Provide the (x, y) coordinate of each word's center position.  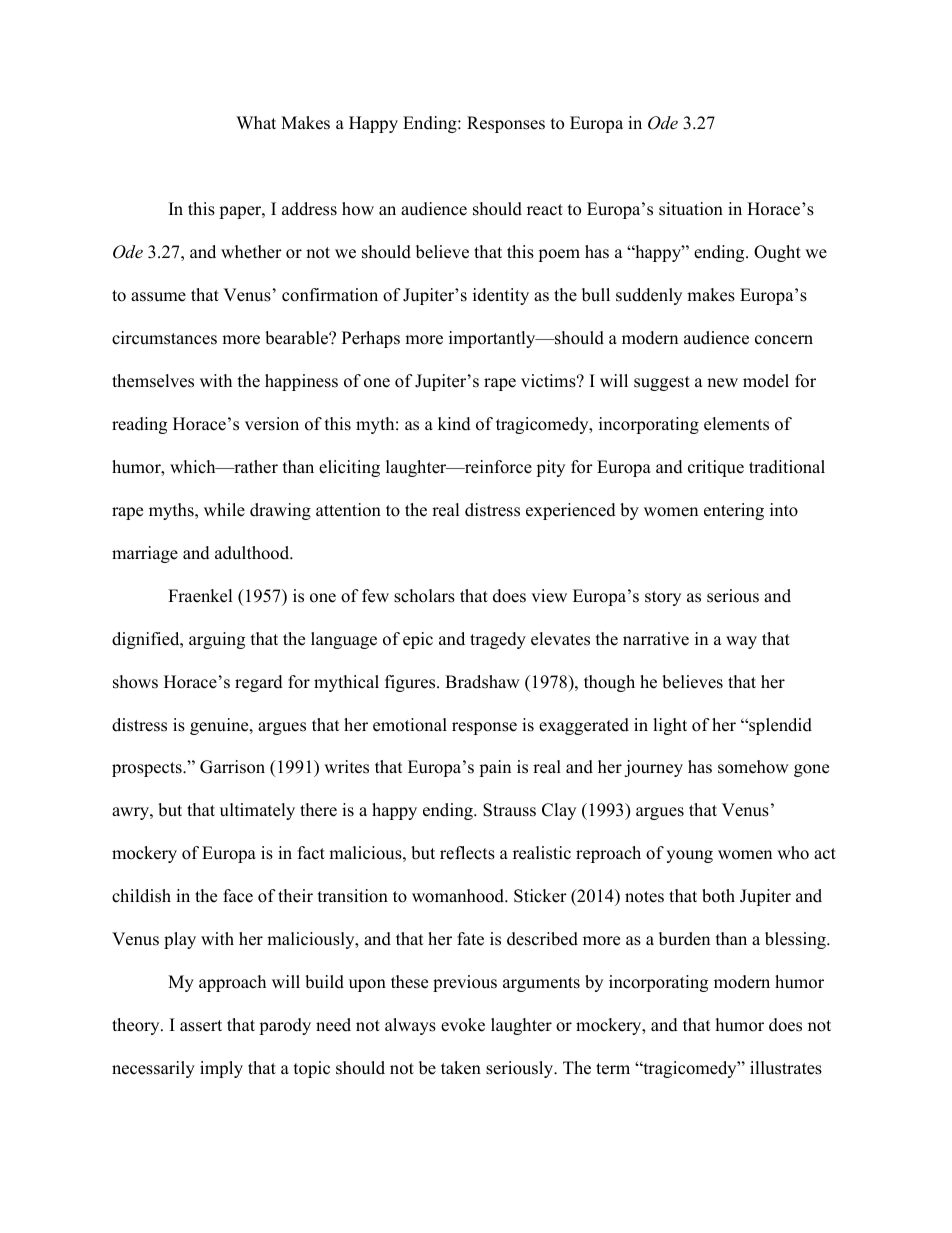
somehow (753, 767)
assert (201, 1026)
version (272, 424)
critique (716, 468)
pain (495, 768)
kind (454, 424)
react (545, 210)
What (256, 122)
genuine (220, 726)
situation (691, 209)
